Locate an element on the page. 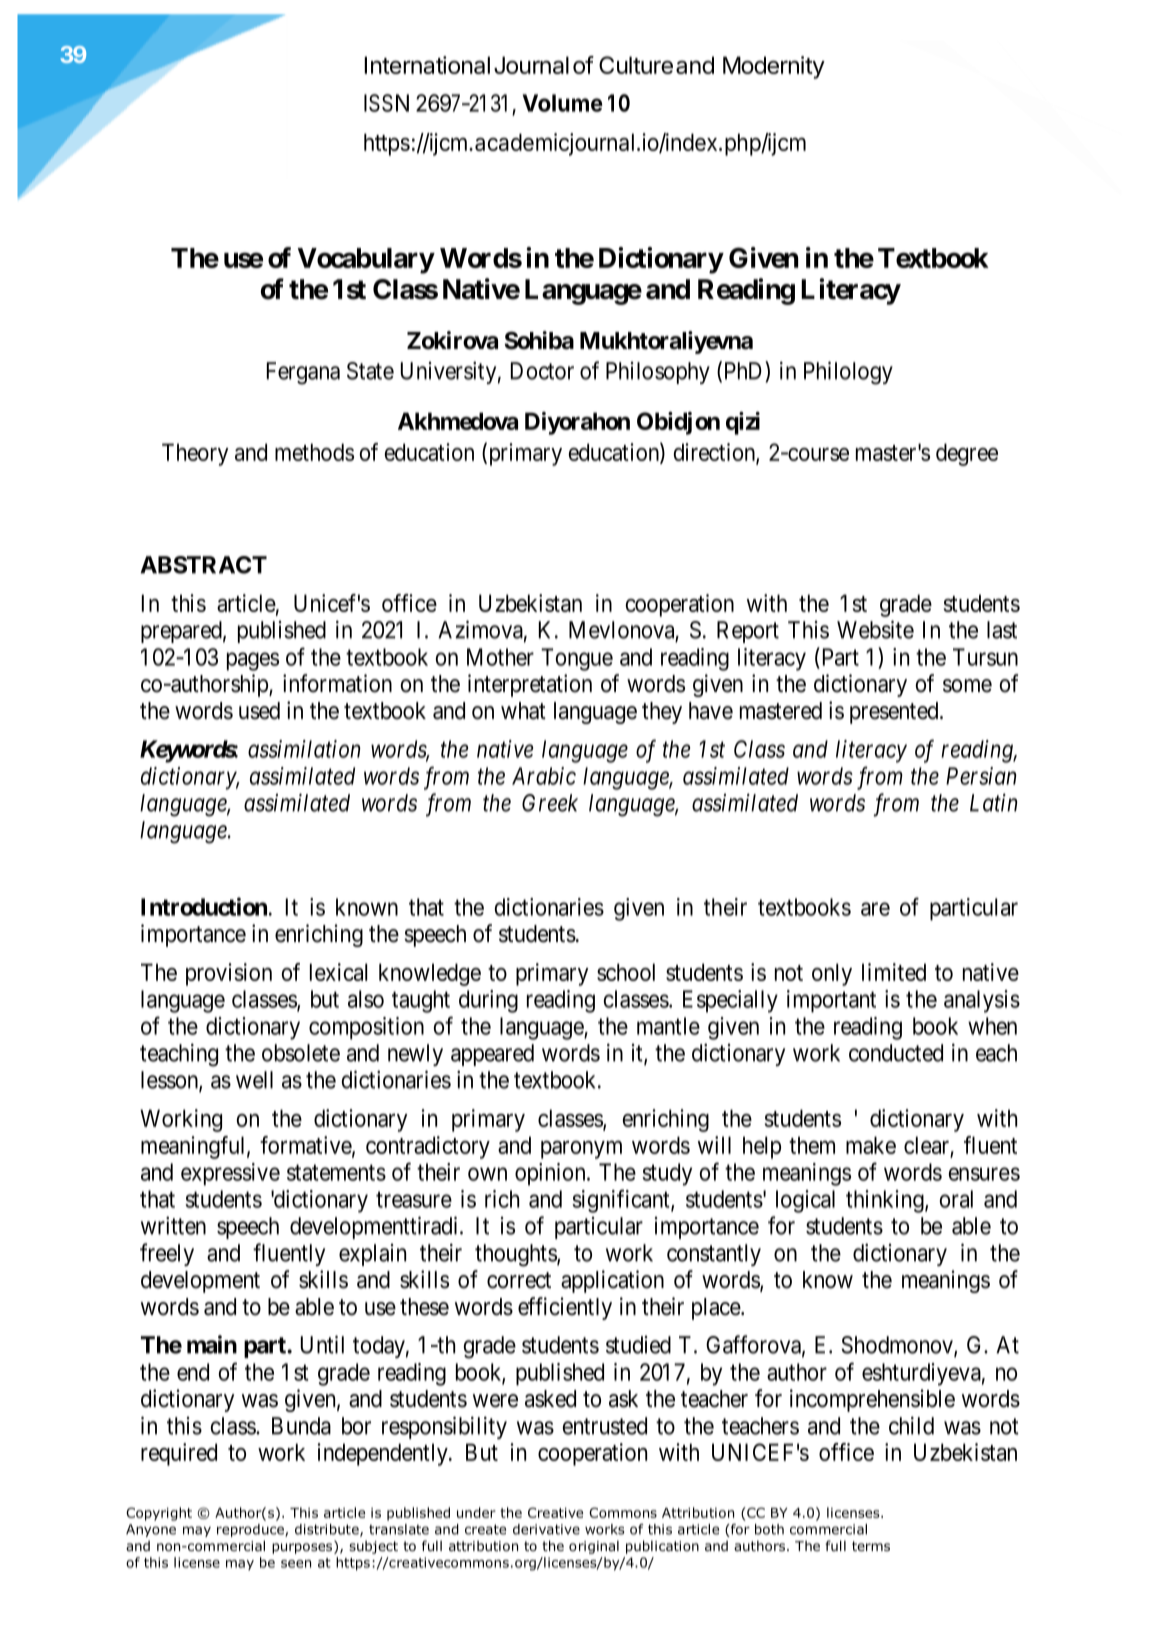  application is located at coordinates (612, 1281).
